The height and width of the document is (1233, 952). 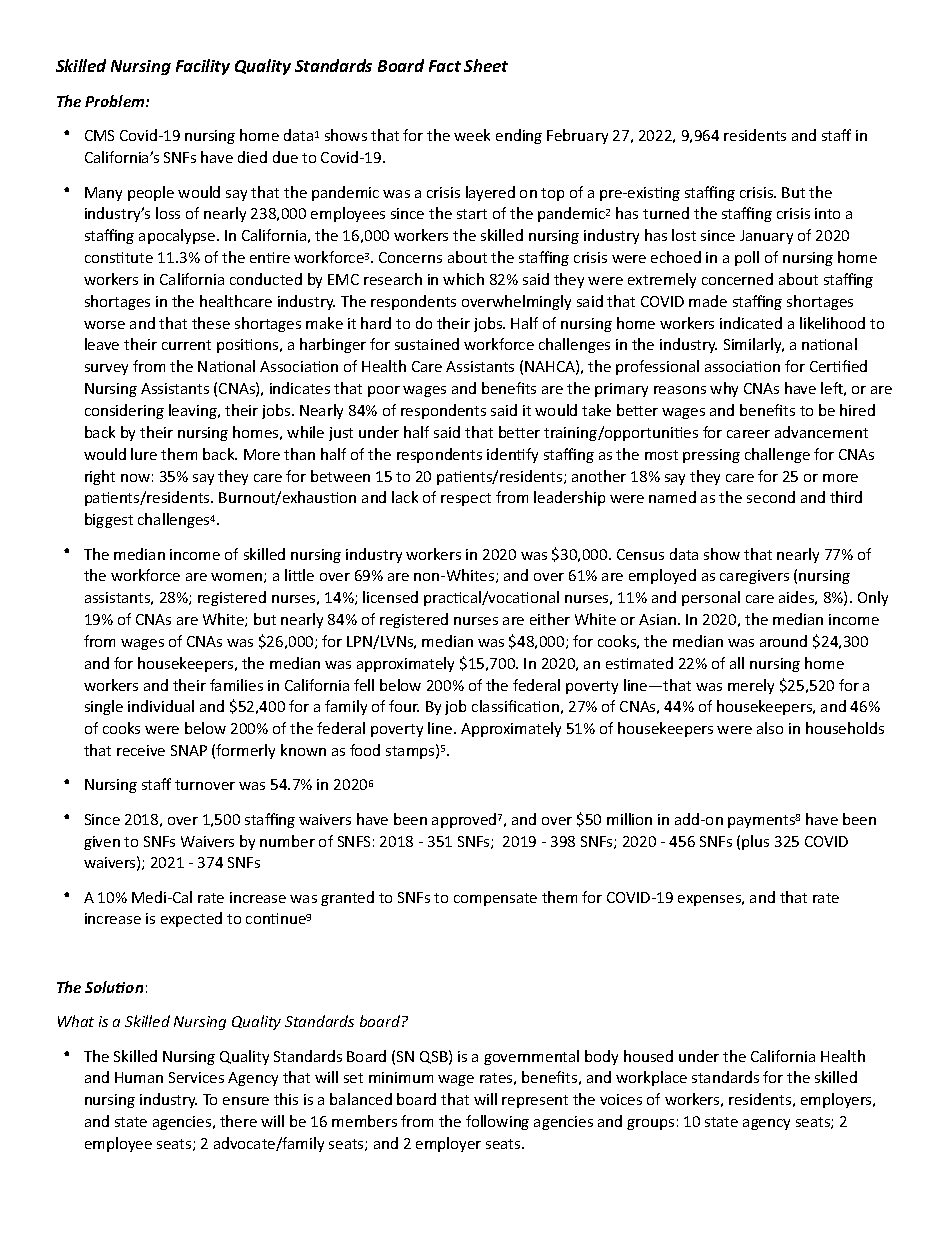 I want to click on either, so click(x=550, y=619).
